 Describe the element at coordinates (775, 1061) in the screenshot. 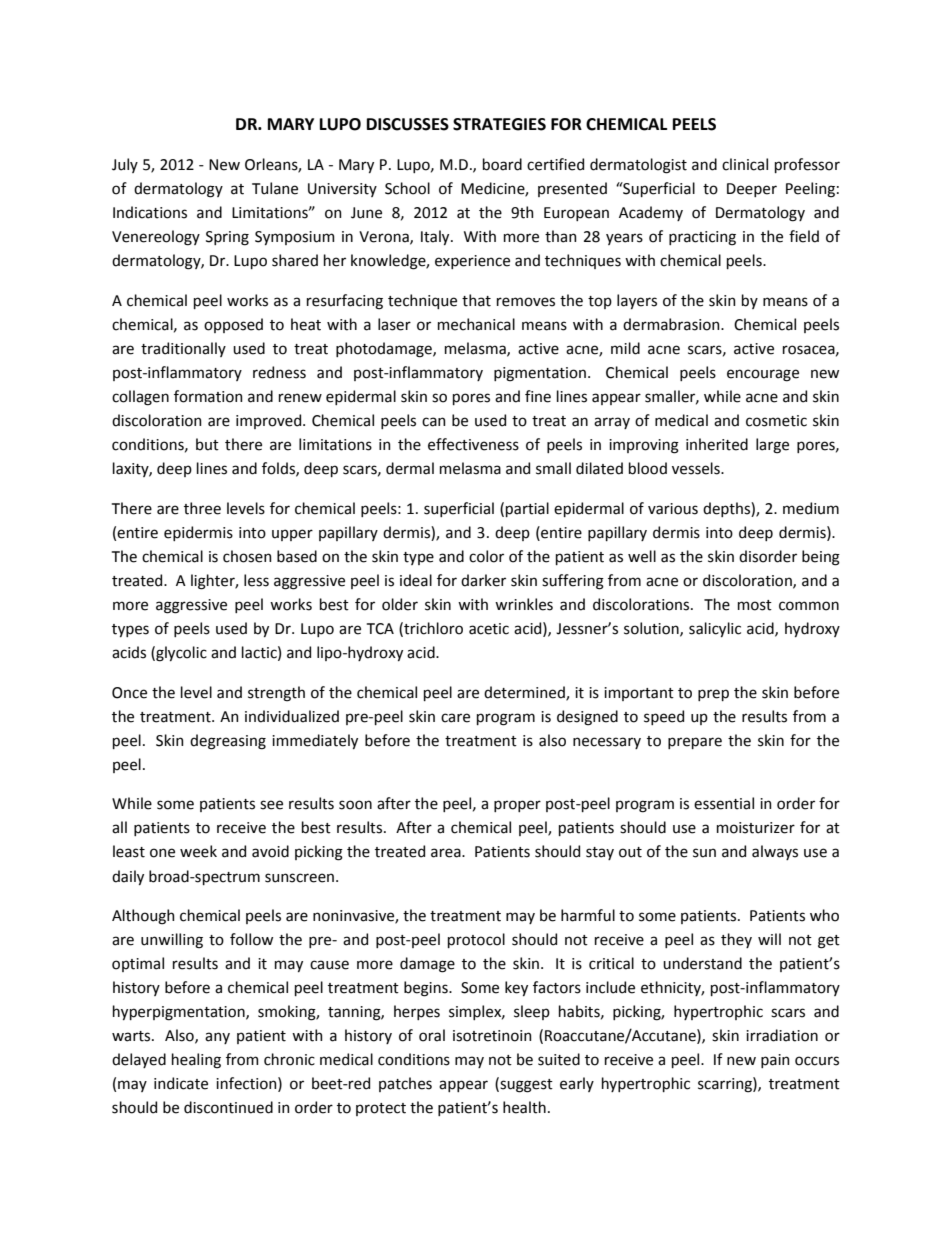

I see `pain` at that location.
